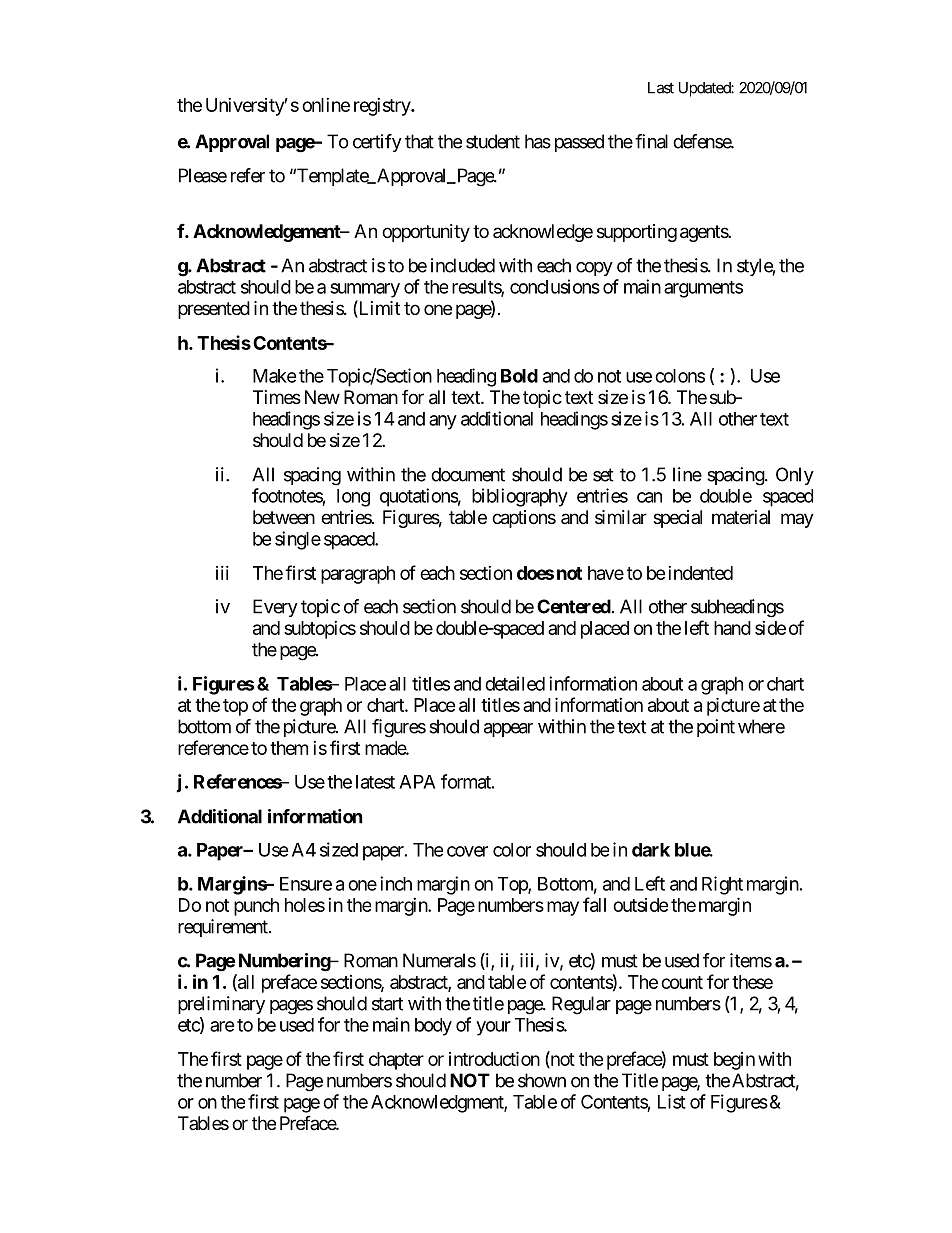 Image resolution: width=952 pixels, height=1233 pixels. I want to click on Centered, so click(574, 606).
